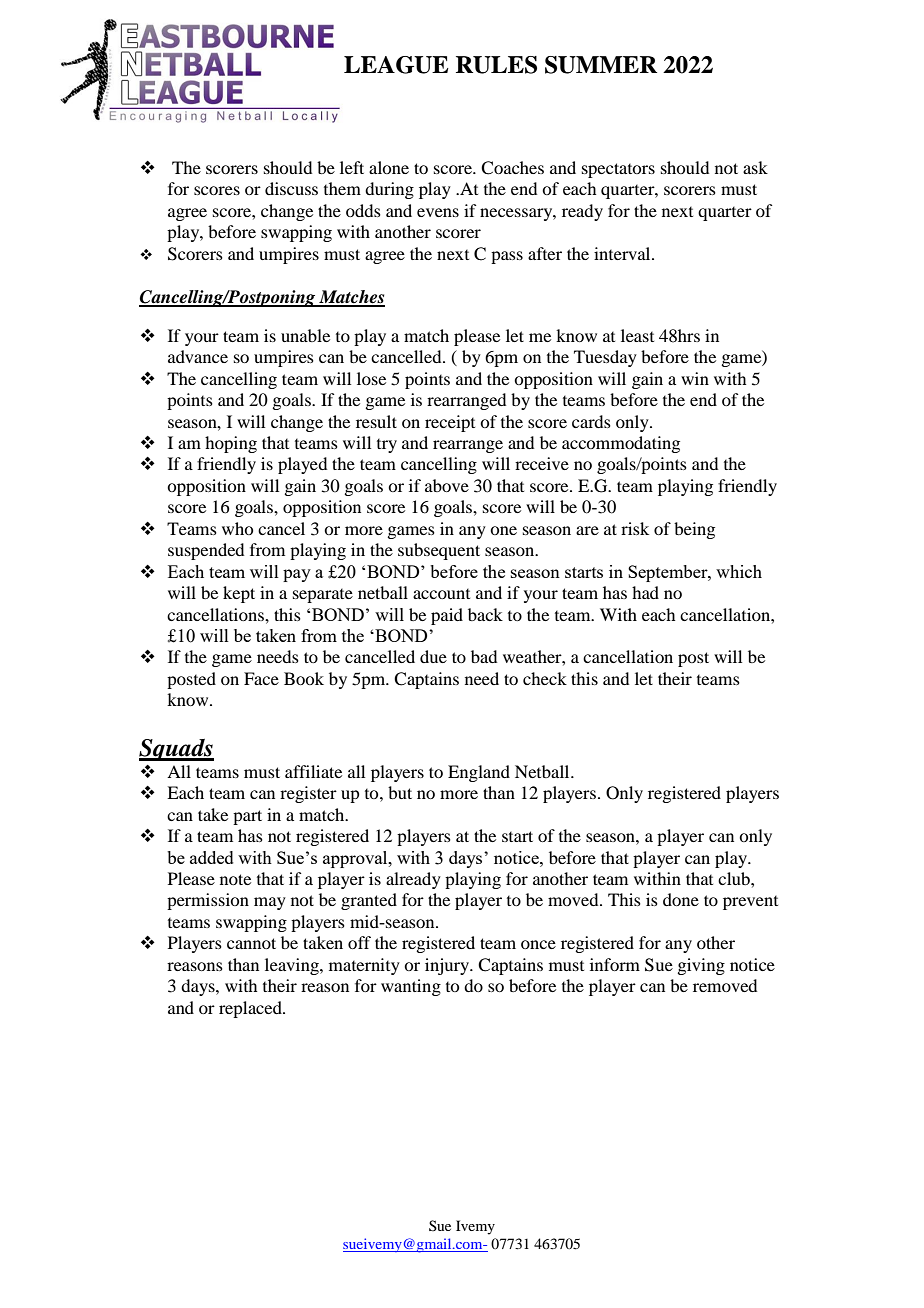 This page has height=1308, width=924. I want to click on discuss, so click(291, 188).
